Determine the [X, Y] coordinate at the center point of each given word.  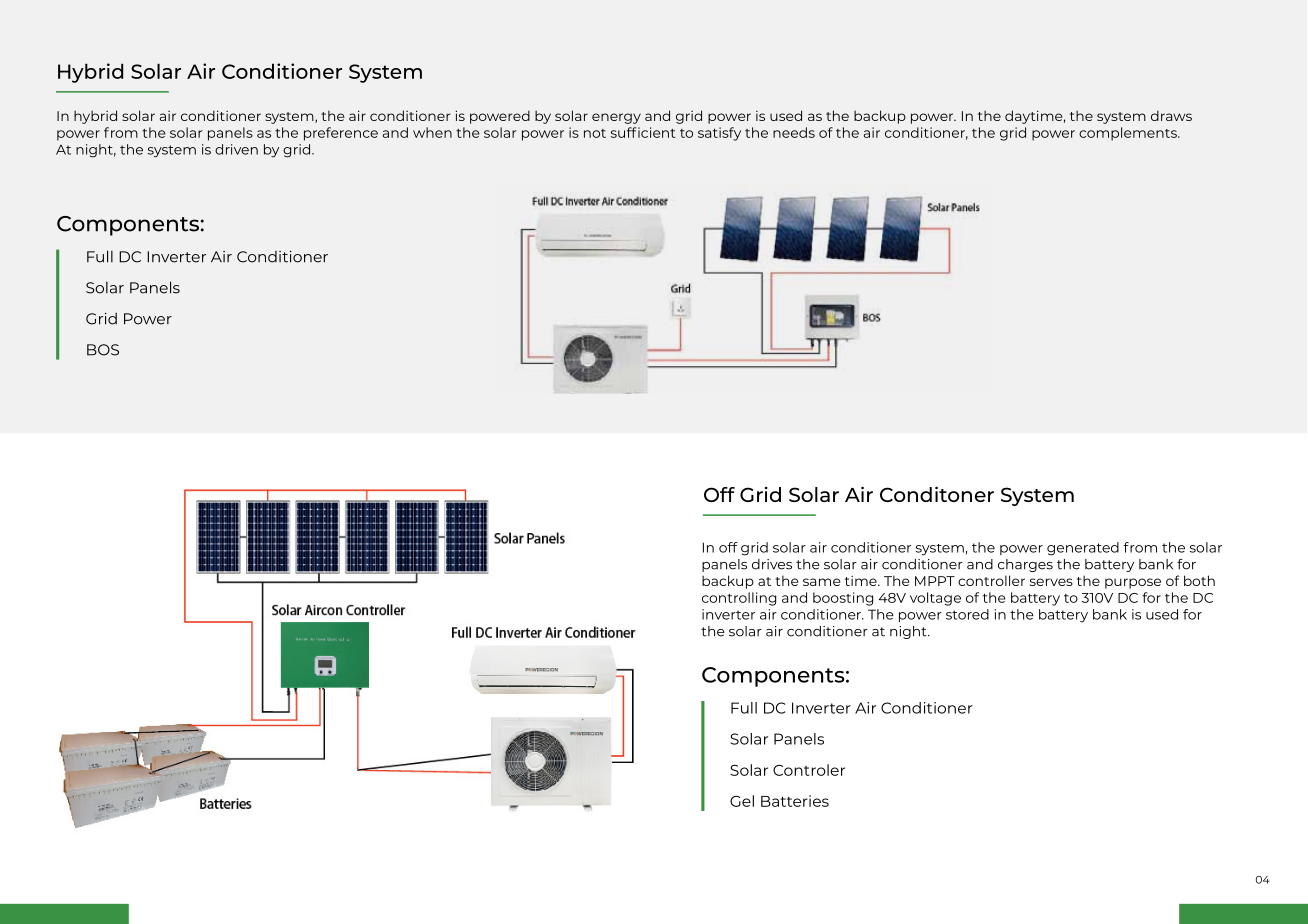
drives [772, 564]
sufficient [643, 132]
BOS [103, 350]
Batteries [795, 801]
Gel [742, 801]
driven [236, 149]
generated [1083, 549]
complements [1129, 134]
